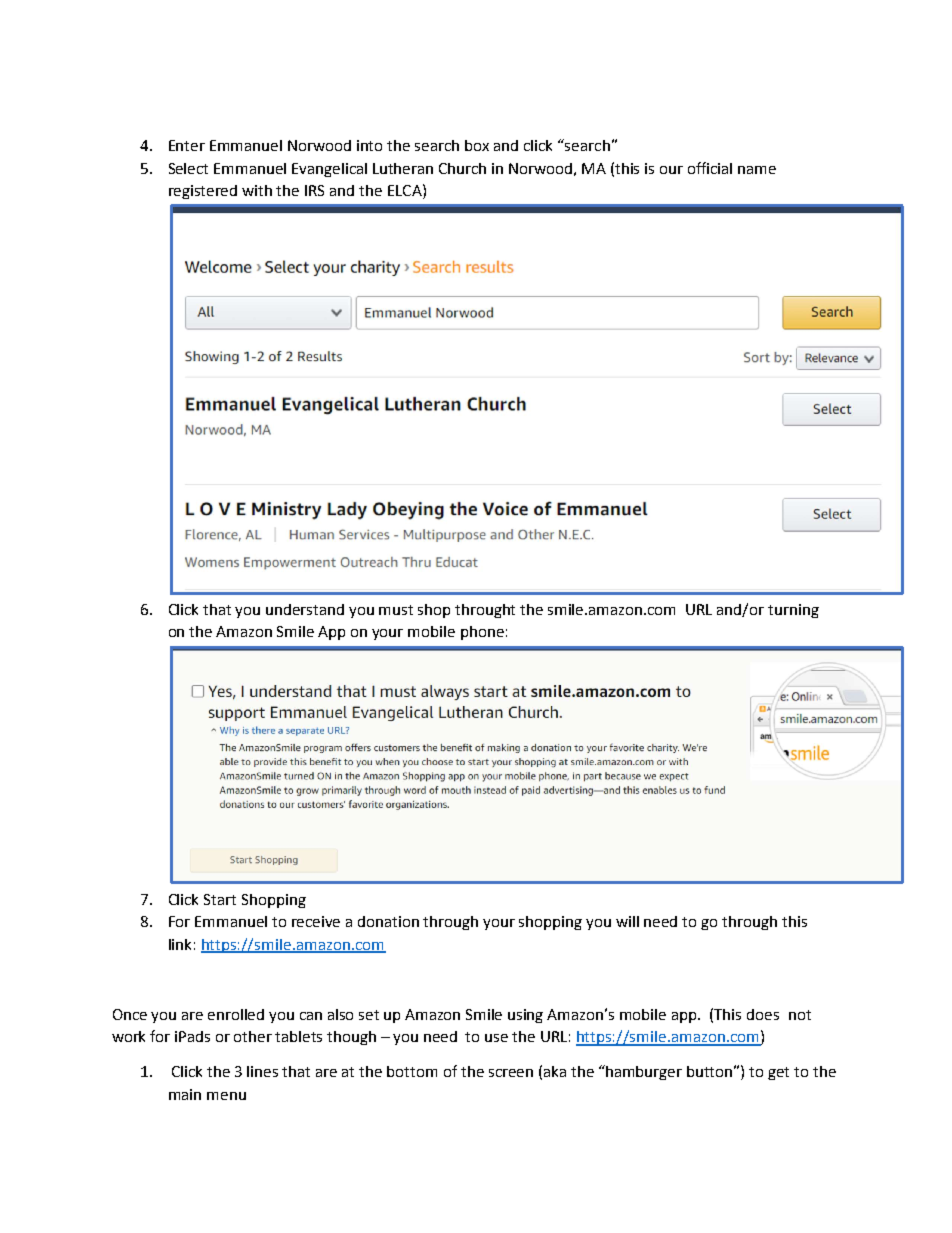  I want to click on understand, so click(305, 609).
